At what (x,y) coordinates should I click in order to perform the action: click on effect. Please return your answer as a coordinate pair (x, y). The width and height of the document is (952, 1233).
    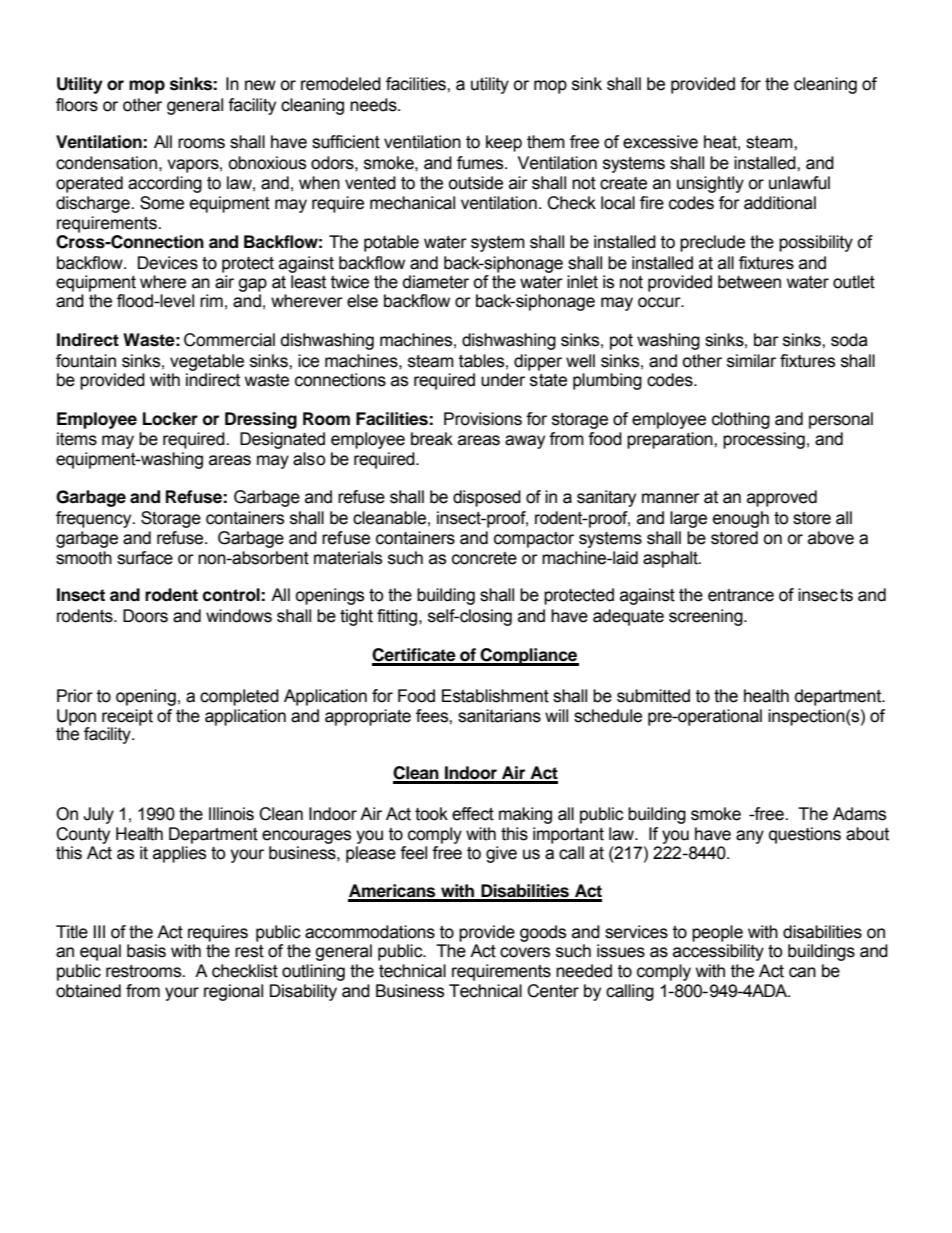
    Looking at the image, I should click on (473, 814).
